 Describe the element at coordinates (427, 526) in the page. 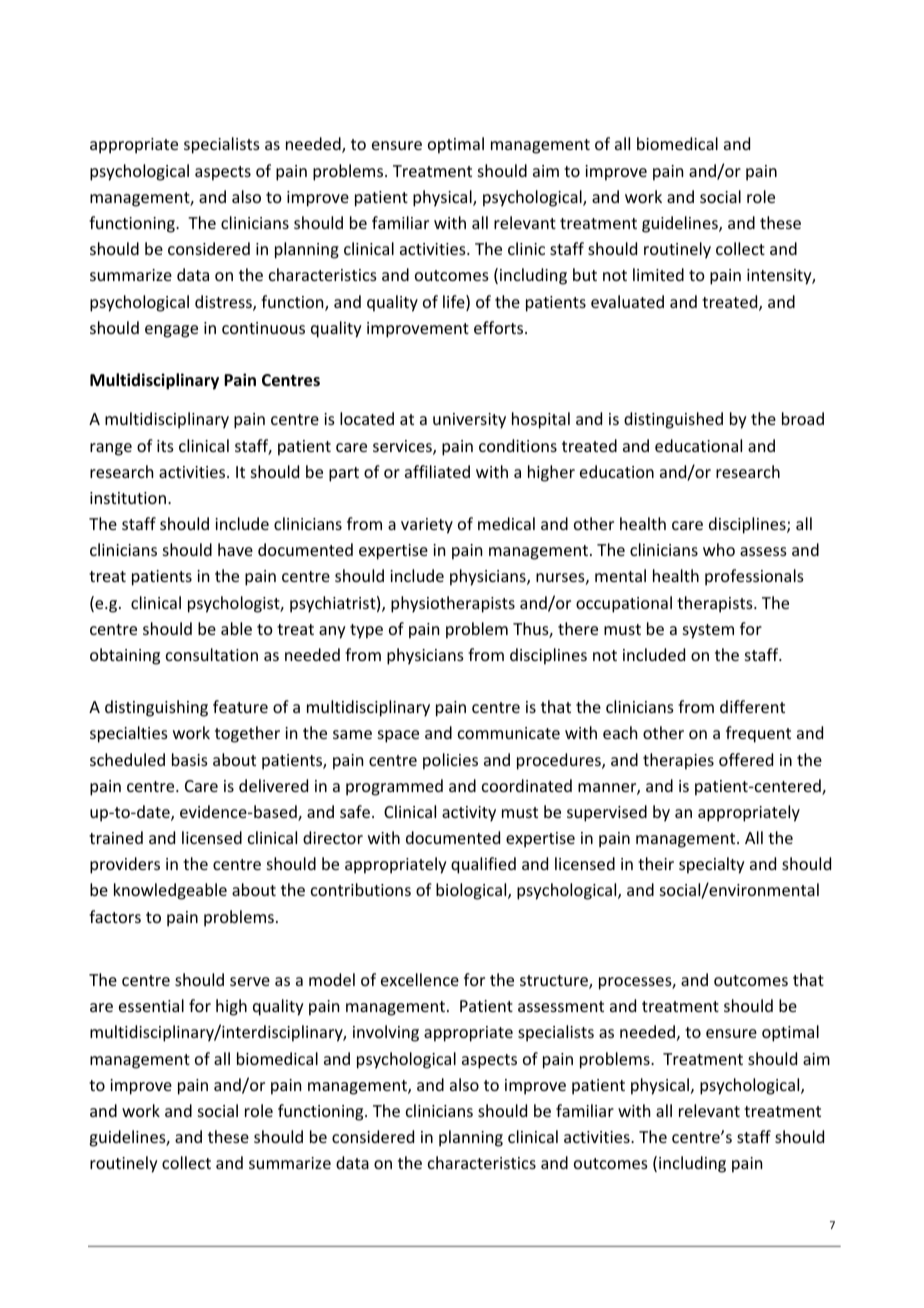

I see `variety` at that location.
